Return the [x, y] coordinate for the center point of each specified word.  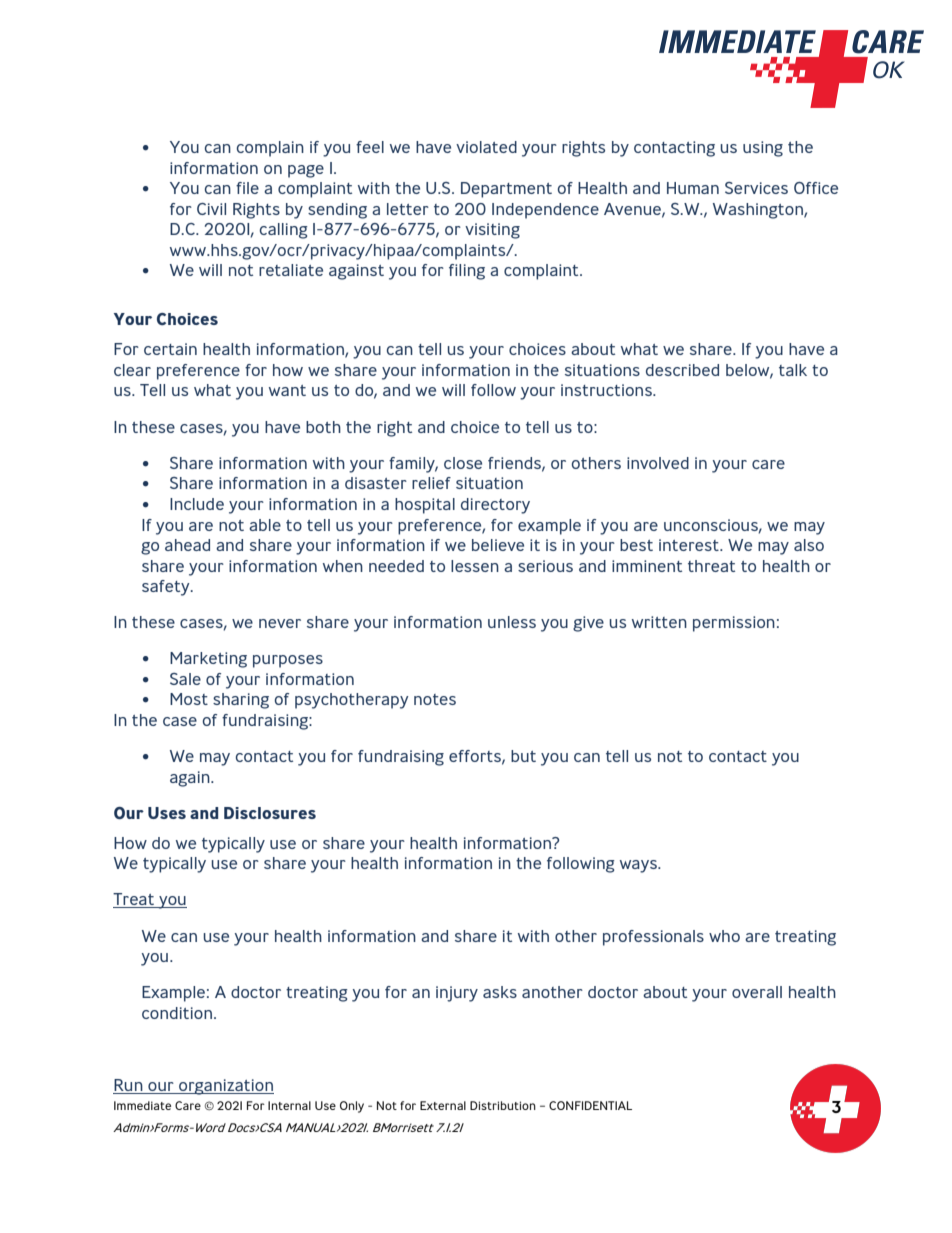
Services [756, 188]
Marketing [208, 660]
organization [225, 1087]
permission [734, 624]
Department [506, 190]
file [247, 188]
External [443, 1105]
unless [512, 622]
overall [757, 992]
